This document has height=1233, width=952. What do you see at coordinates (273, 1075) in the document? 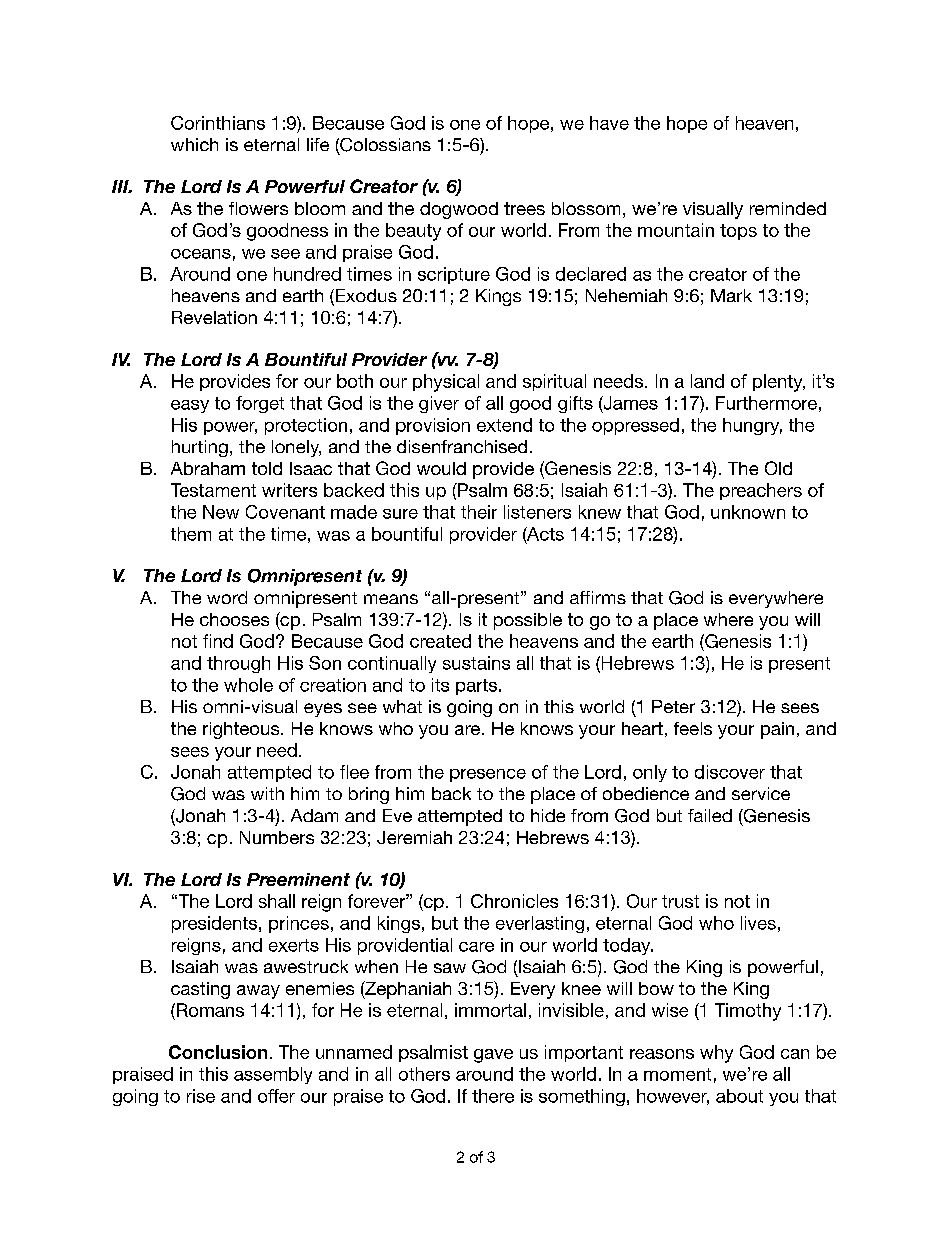
I see `assembly` at bounding box center [273, 1075].
